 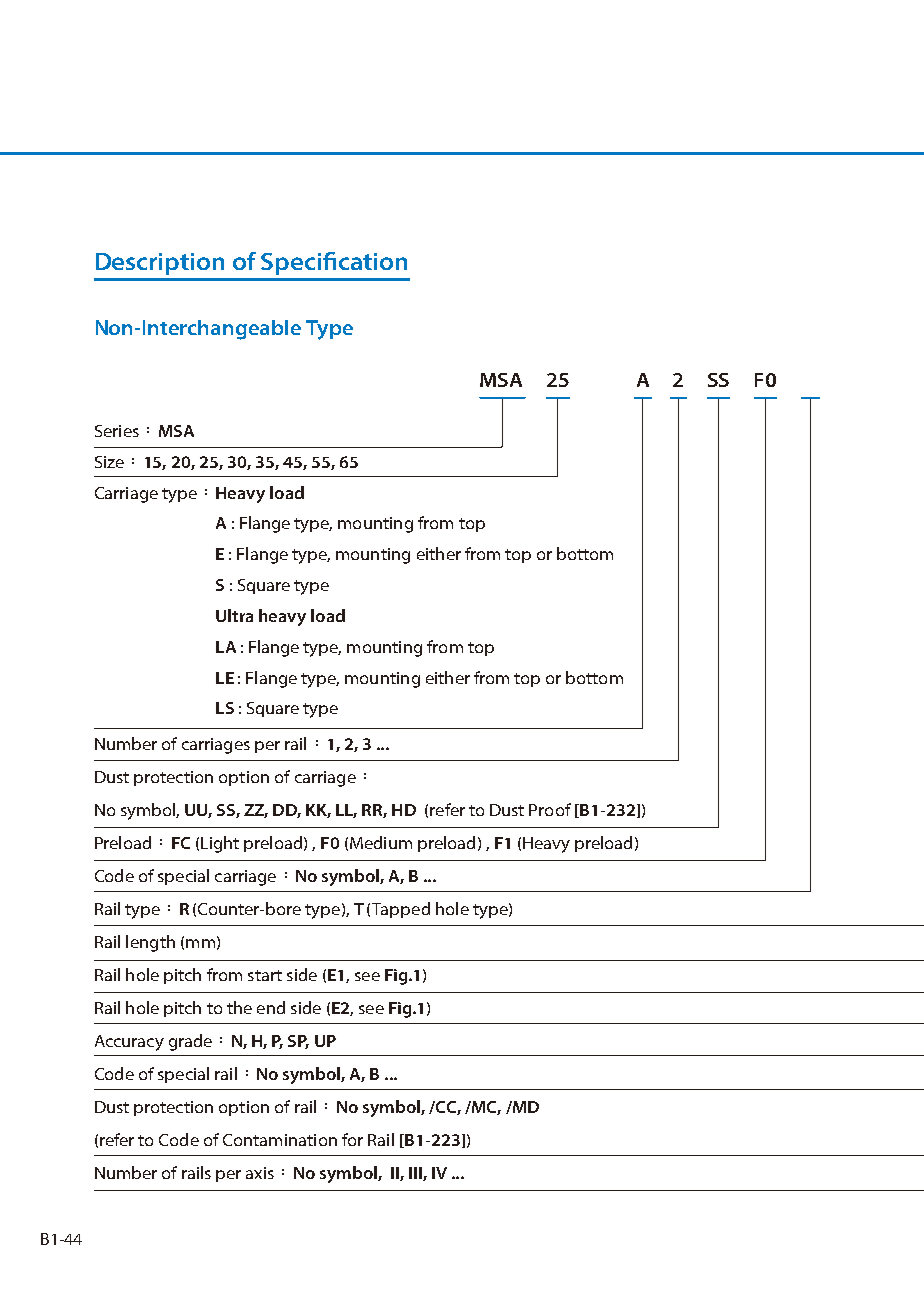 What do you see at coordinates (271, 1007) in the screenshot?
I see `end` at bounding box center [271, 1007].
